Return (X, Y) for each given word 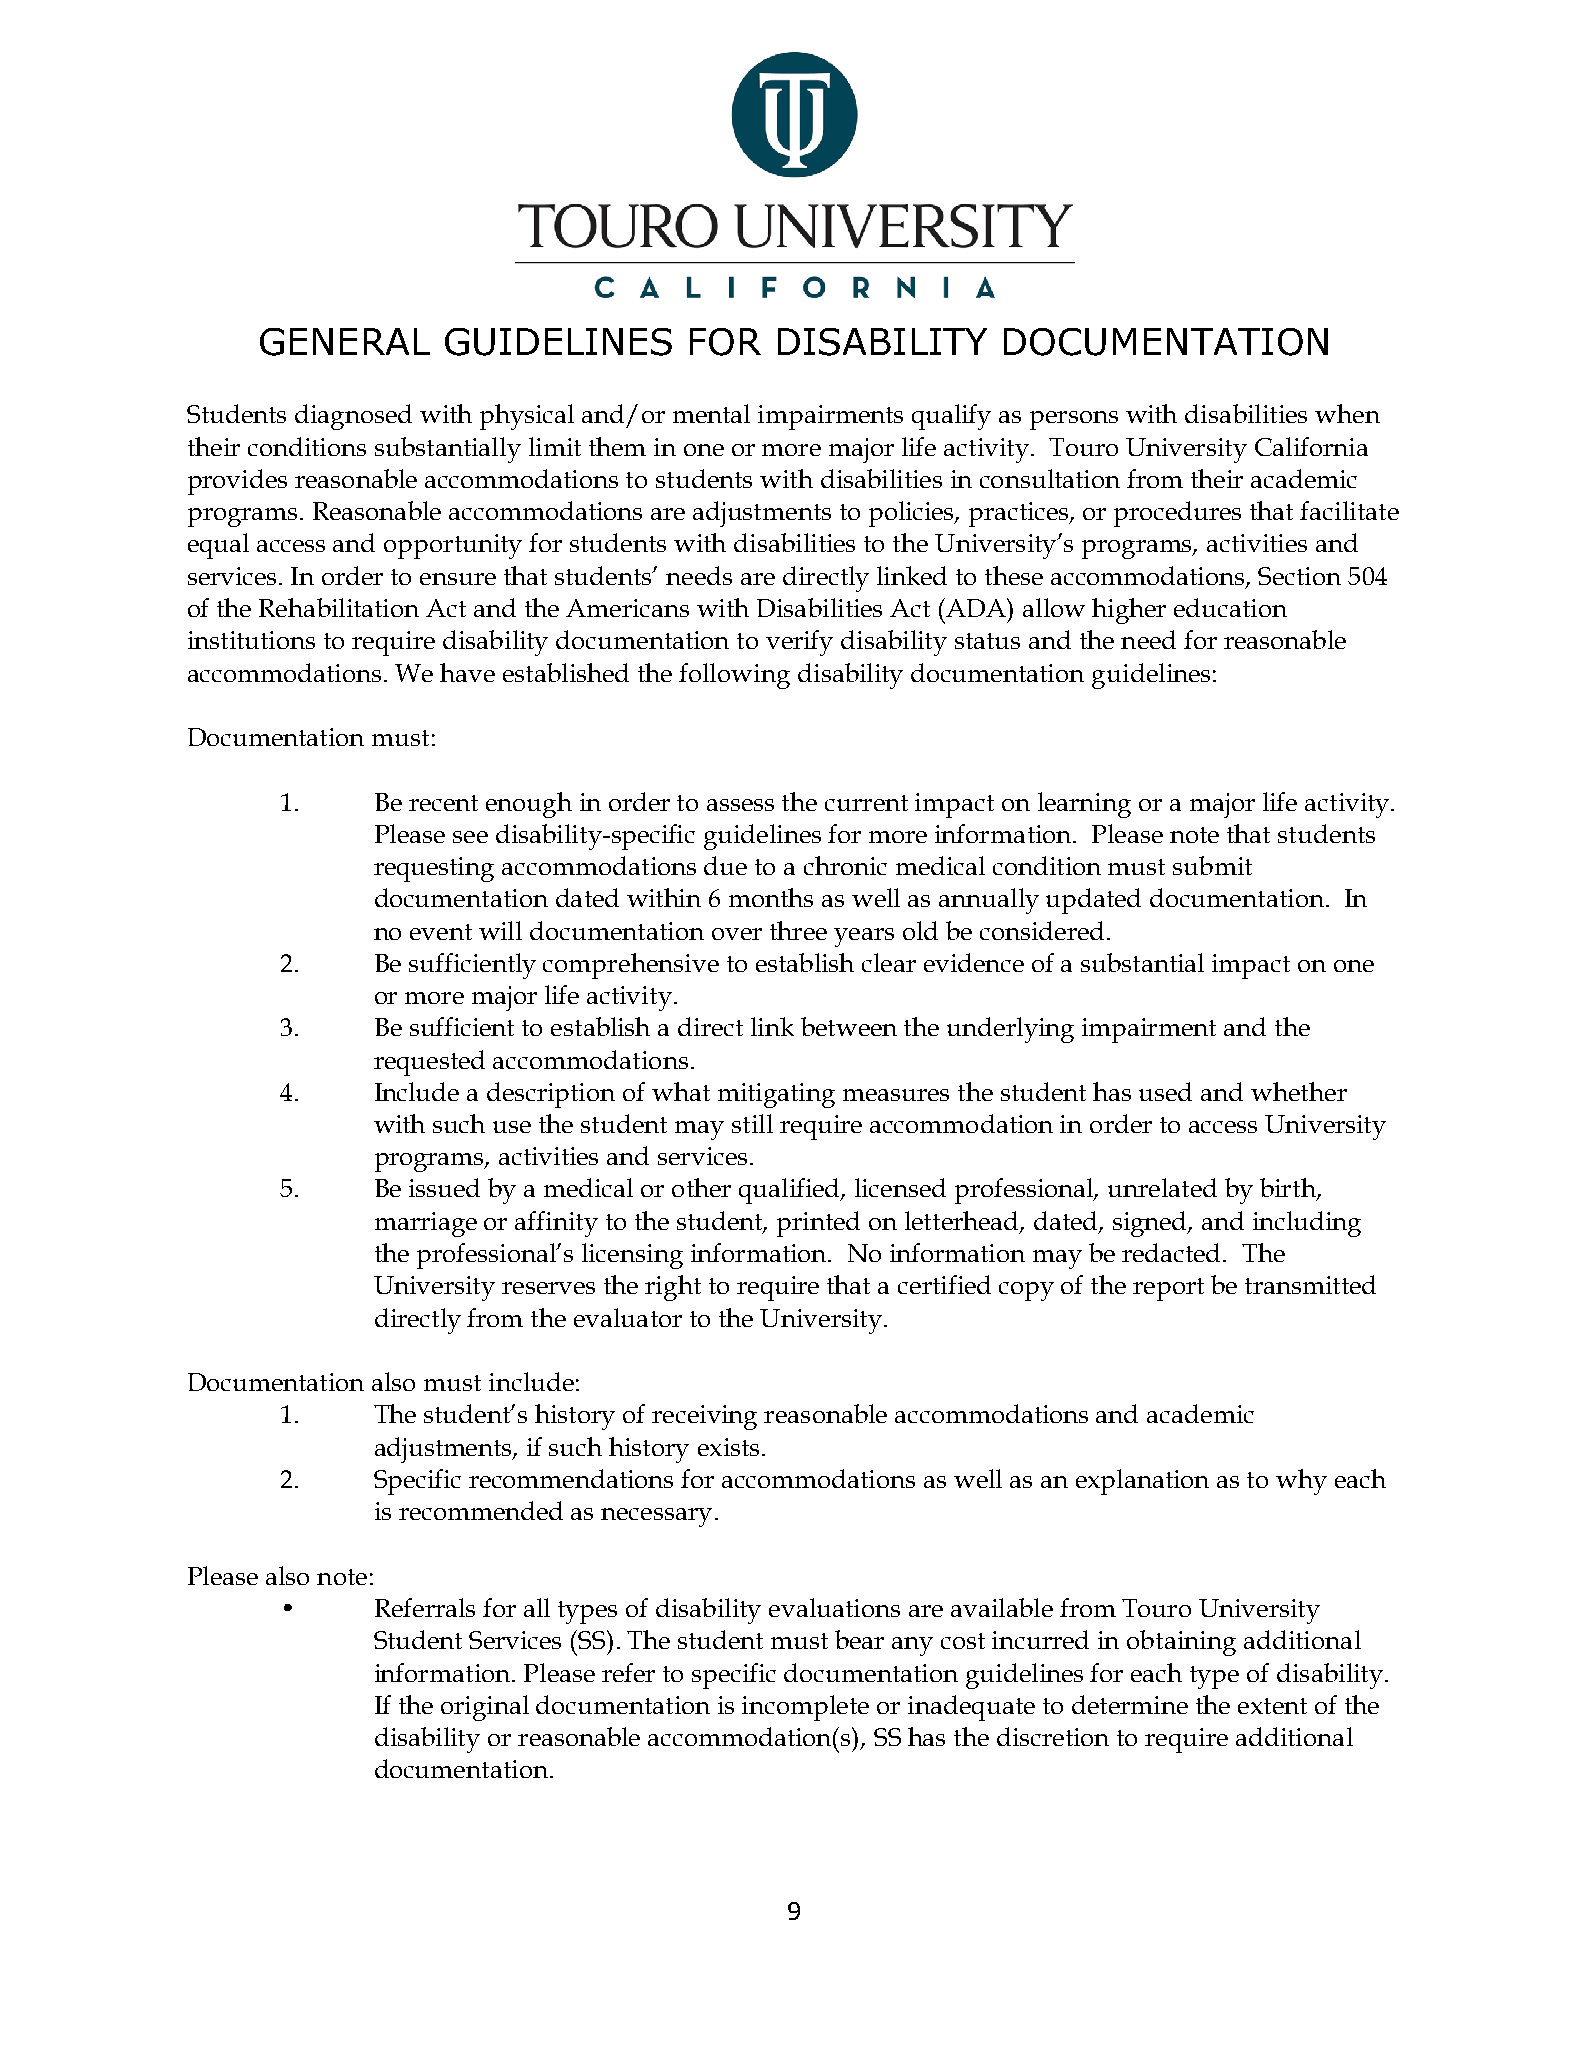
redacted (1173, 1252)
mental (711, 413)
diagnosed (353, 417)
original (485, 1708)
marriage (426, 1224)
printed (818, 1224)
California (1311, 446)
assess (740, 805)
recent (443, 803)
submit (1212, 865)
